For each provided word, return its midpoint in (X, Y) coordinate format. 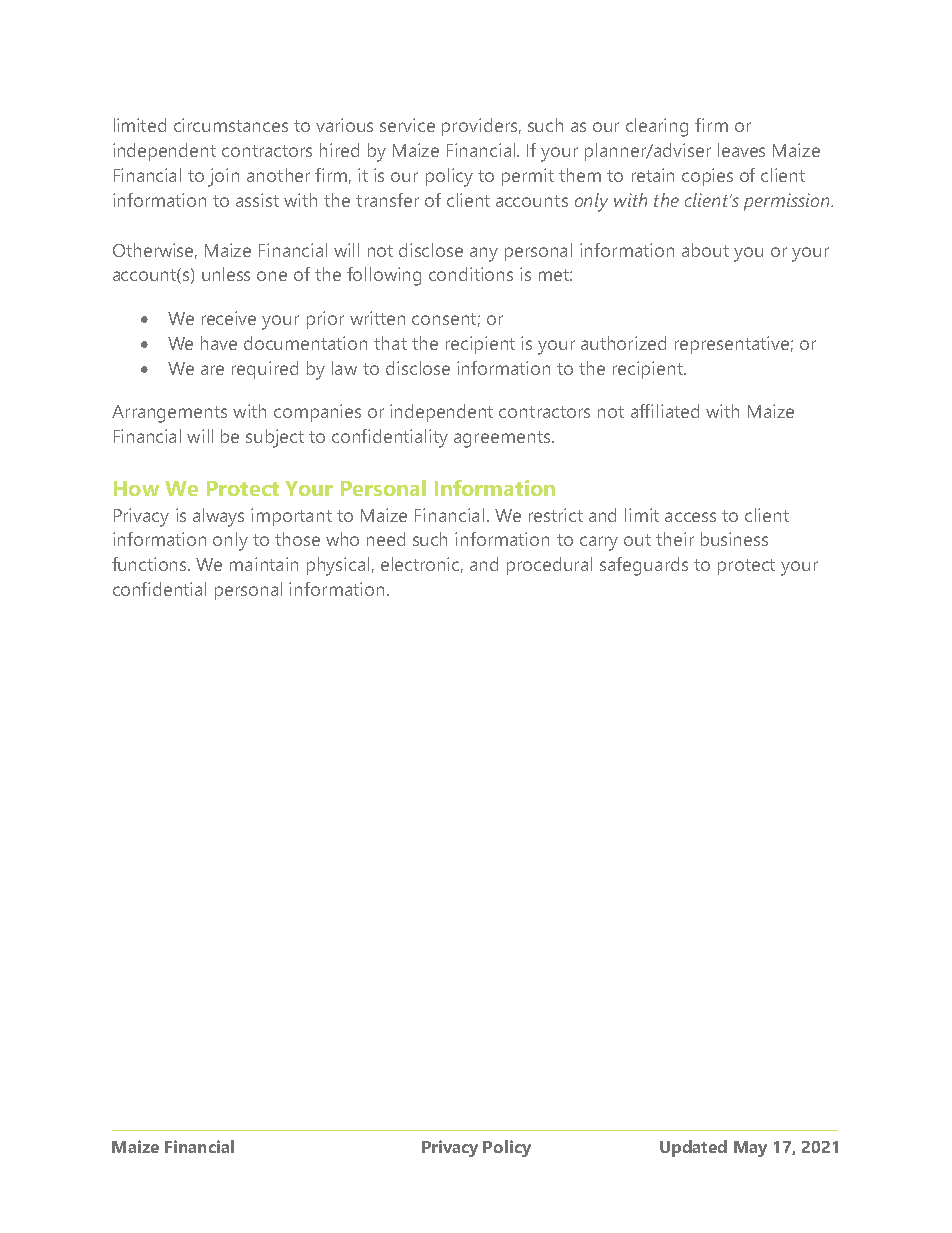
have (219, 343)
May (750, 1149)
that (390, 343)
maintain (264, 564)
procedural (549, 566)
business (734, 539)
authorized (623, 343)
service (407, 125)
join (223, 177)
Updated (693, 1148)
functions (151, 564)
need (386, 539)
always (218, 517)
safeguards (644, 566)
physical (338, 566)
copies (707, 177)
